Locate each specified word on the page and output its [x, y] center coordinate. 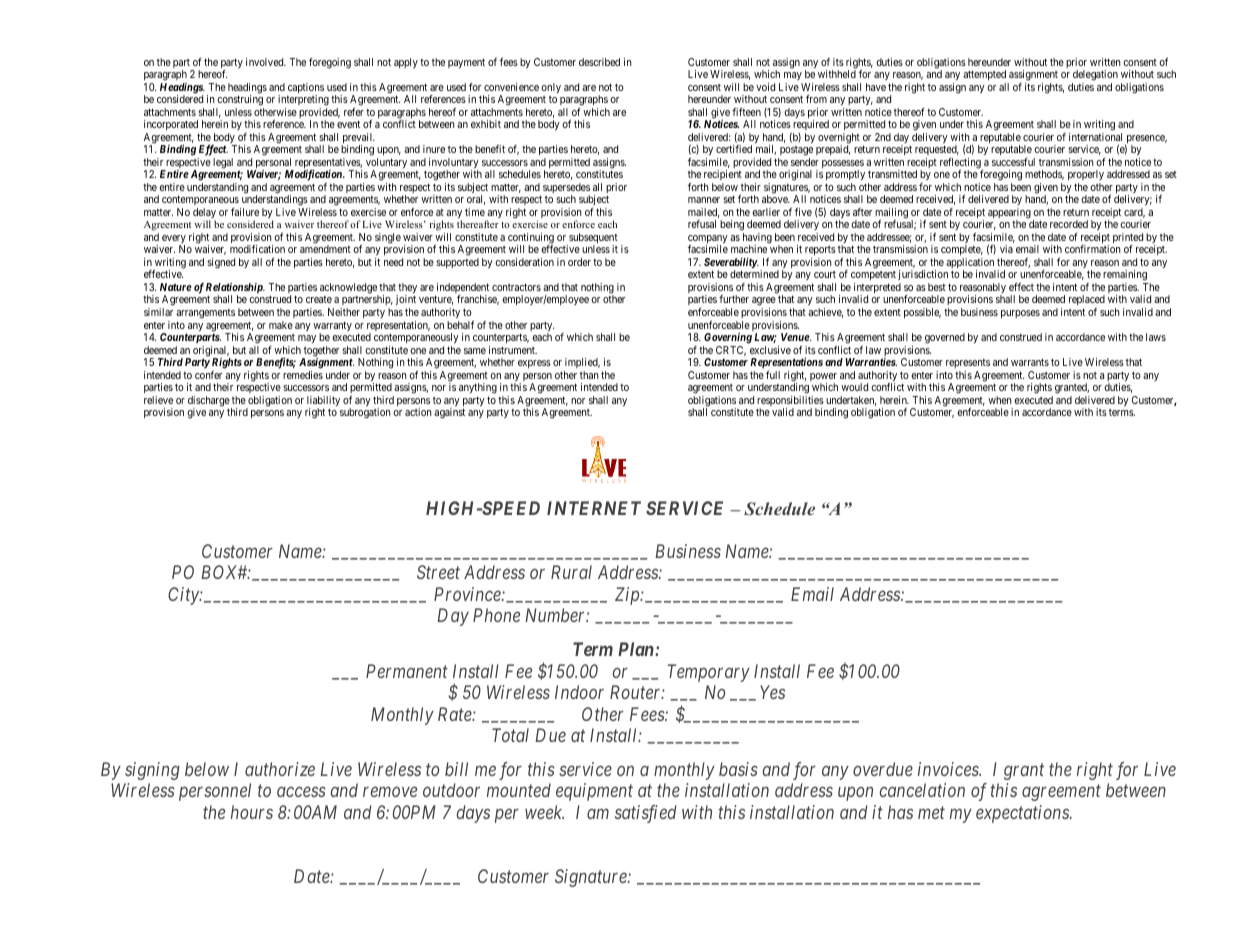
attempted [984, 75]
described [599, 62]
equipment [594, 792]
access [301, 792]
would [854, 387]
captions [306, 89]
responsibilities [790, 402]
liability [323, 402]
